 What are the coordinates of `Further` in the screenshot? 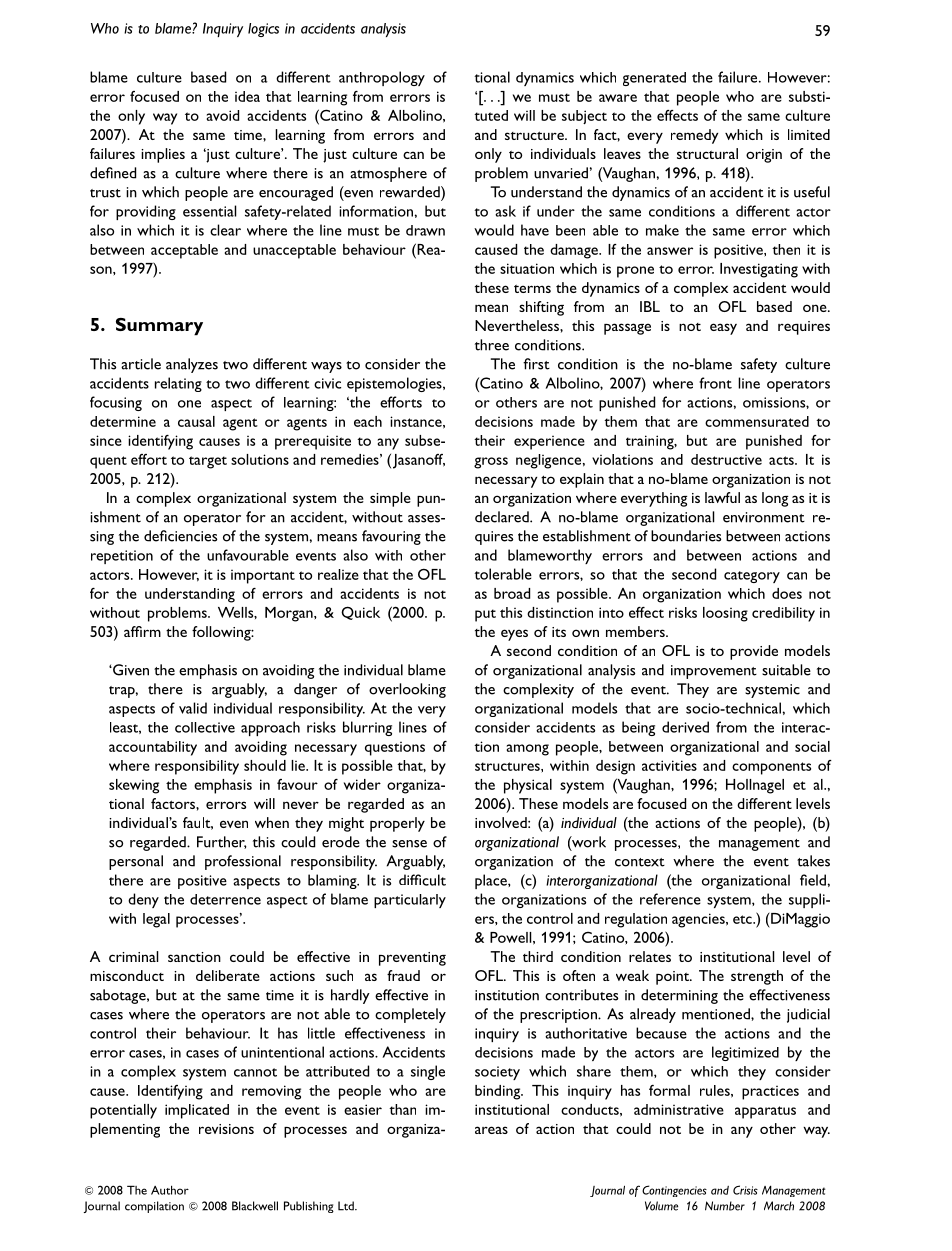 It's located at (222, 842).
